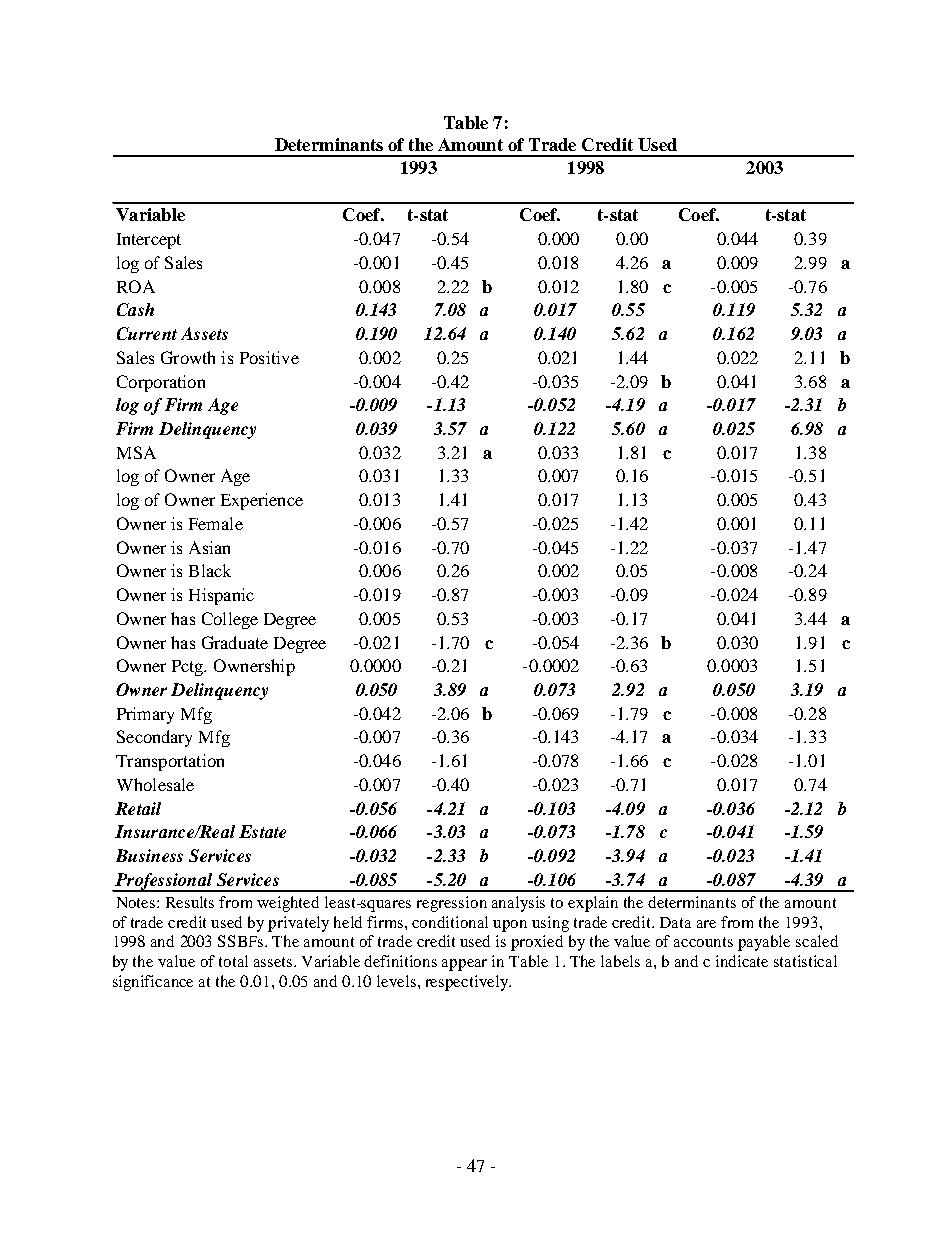 The image size is (952, 1233). I want to click on Graduate, so click(235, 642).
